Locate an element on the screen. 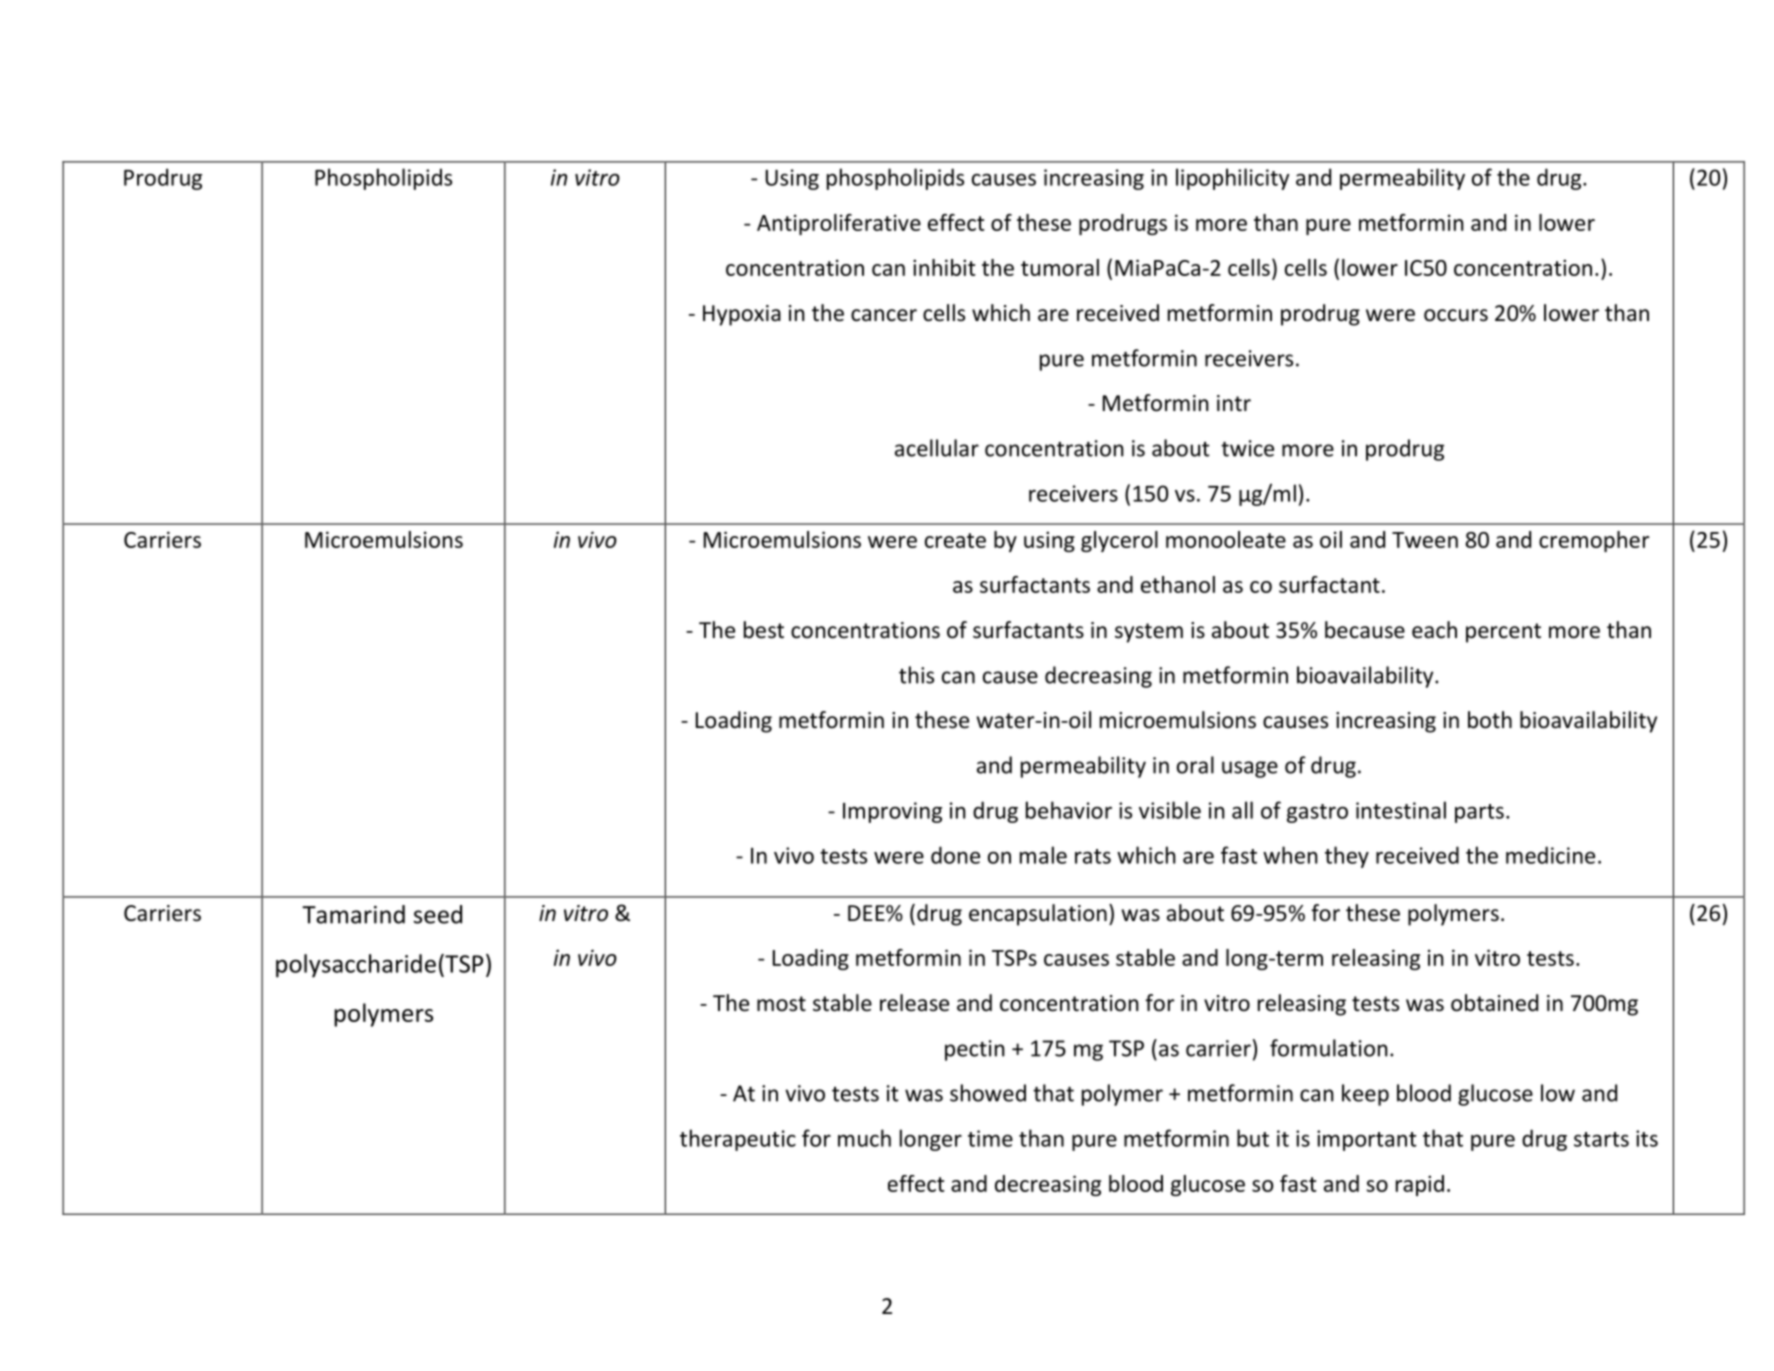 Image resolution: width=1774 pixels, height=1371 pixels. both is located at coordinates (1490, 720).
